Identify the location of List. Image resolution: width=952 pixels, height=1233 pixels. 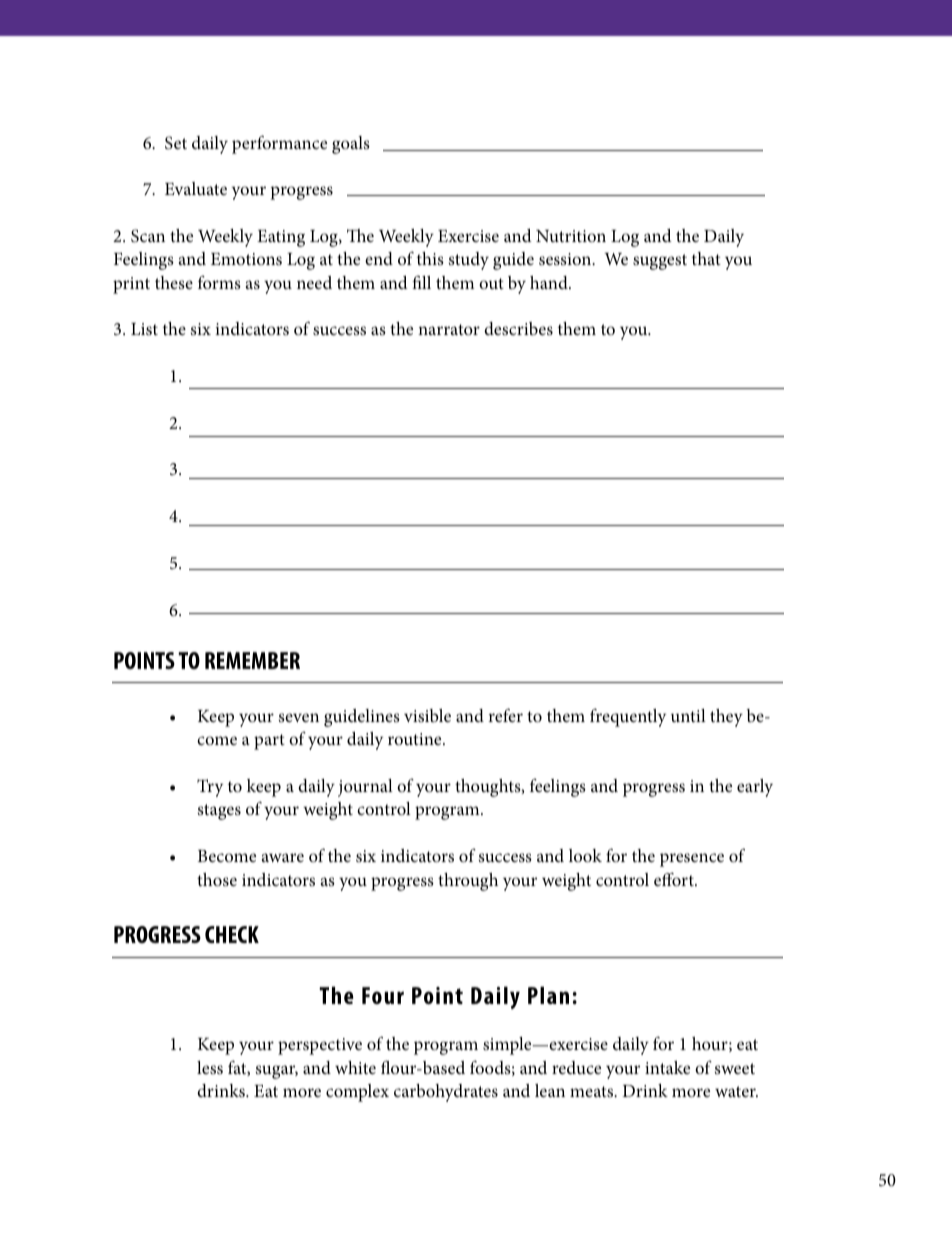
(144, 329).
